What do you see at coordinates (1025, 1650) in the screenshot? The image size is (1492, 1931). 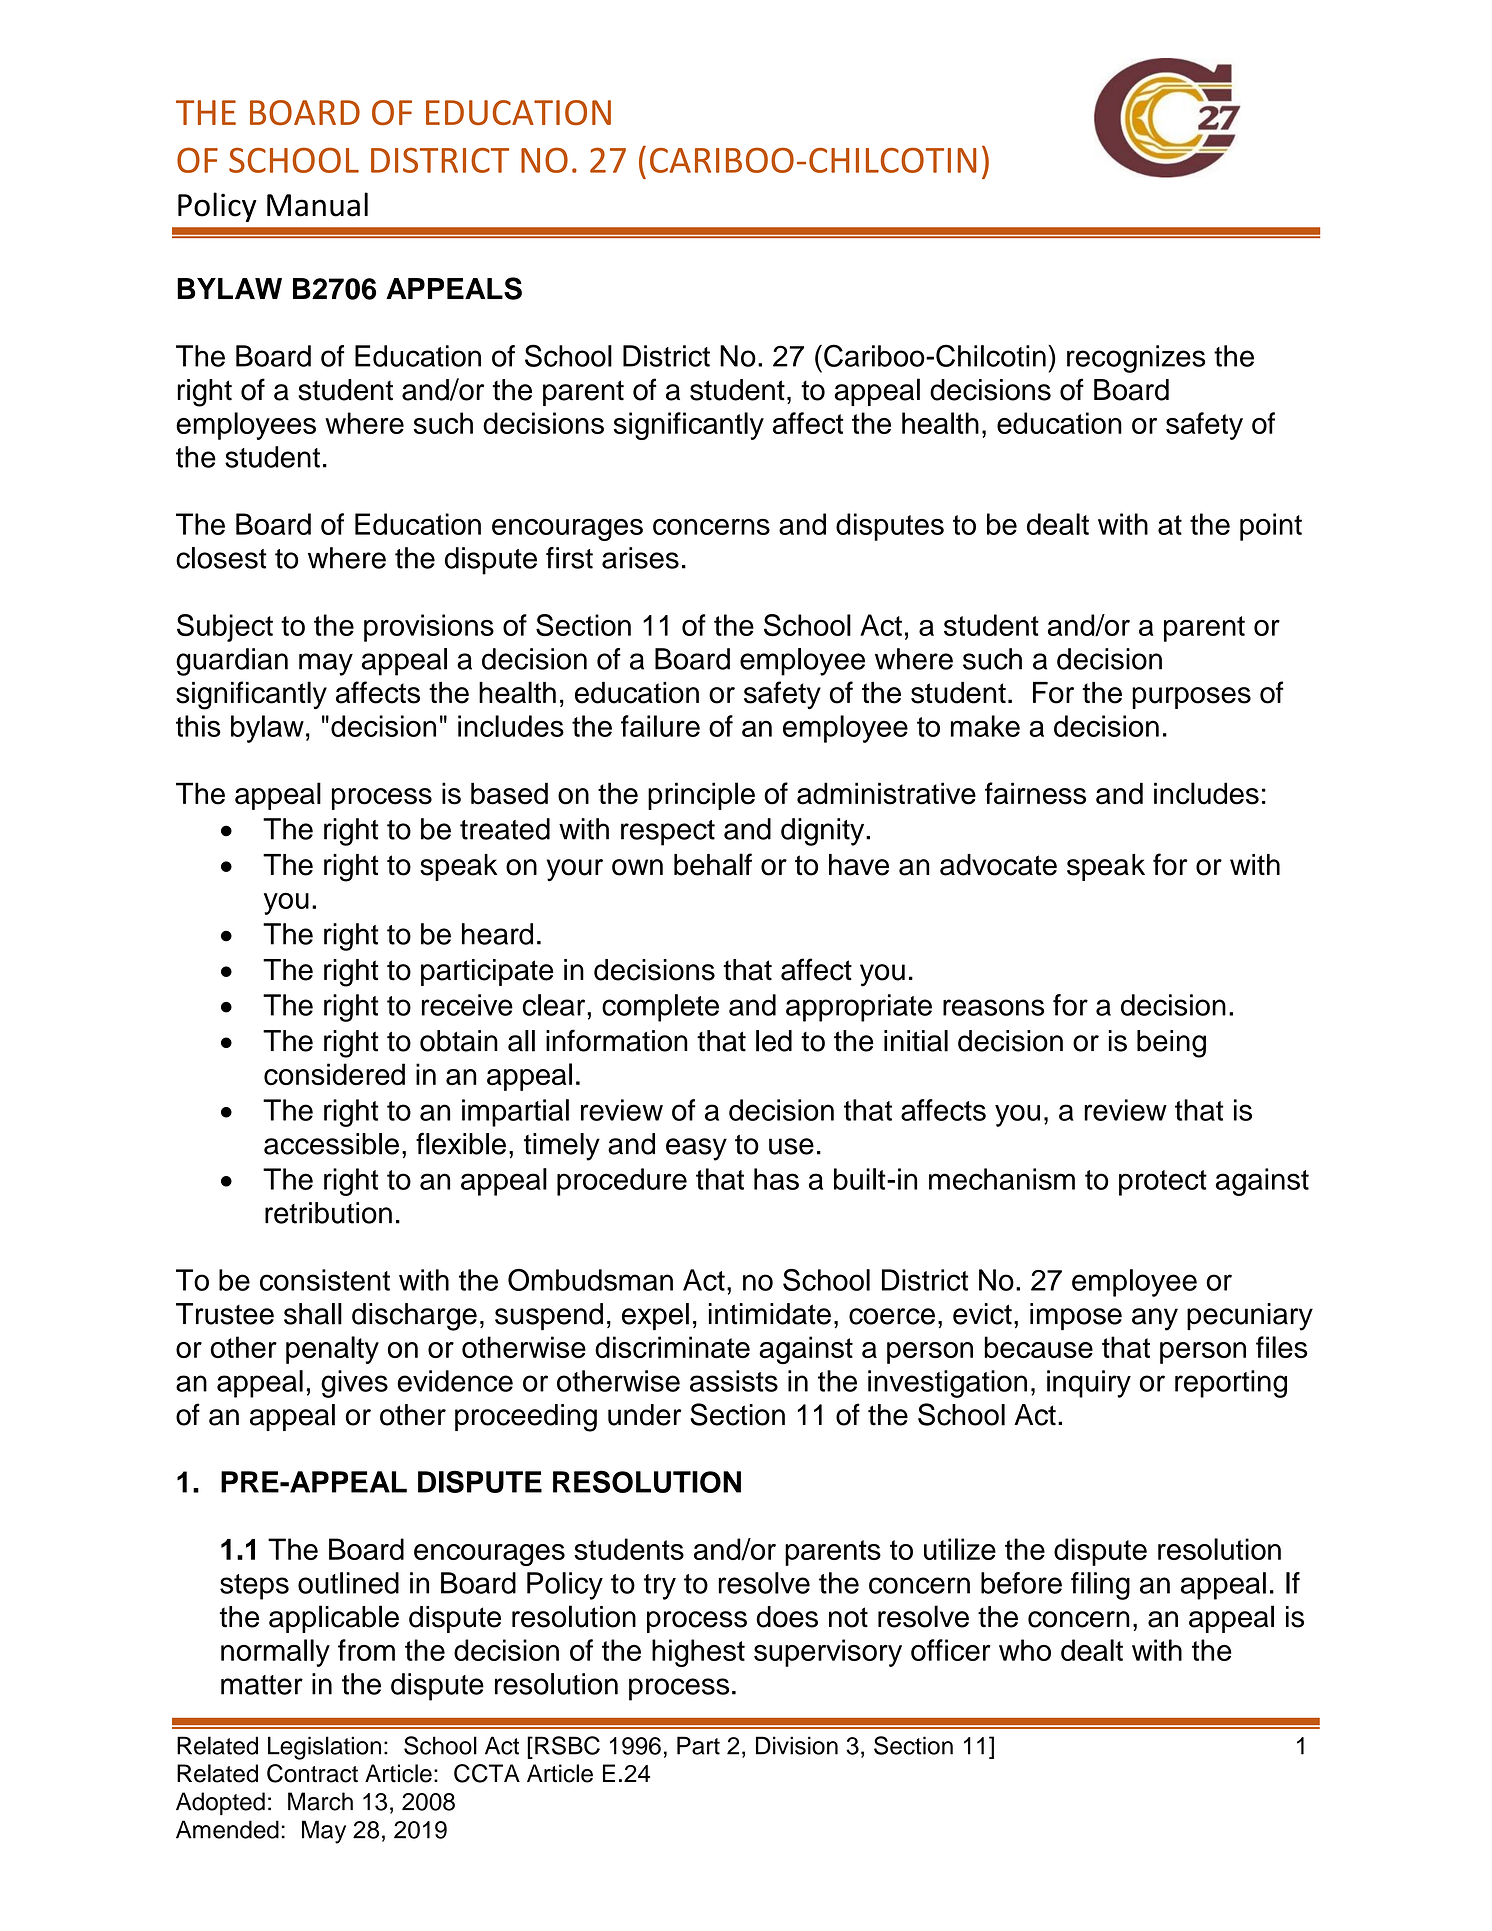 I see `who` at bounding box center [1025, 1650].
